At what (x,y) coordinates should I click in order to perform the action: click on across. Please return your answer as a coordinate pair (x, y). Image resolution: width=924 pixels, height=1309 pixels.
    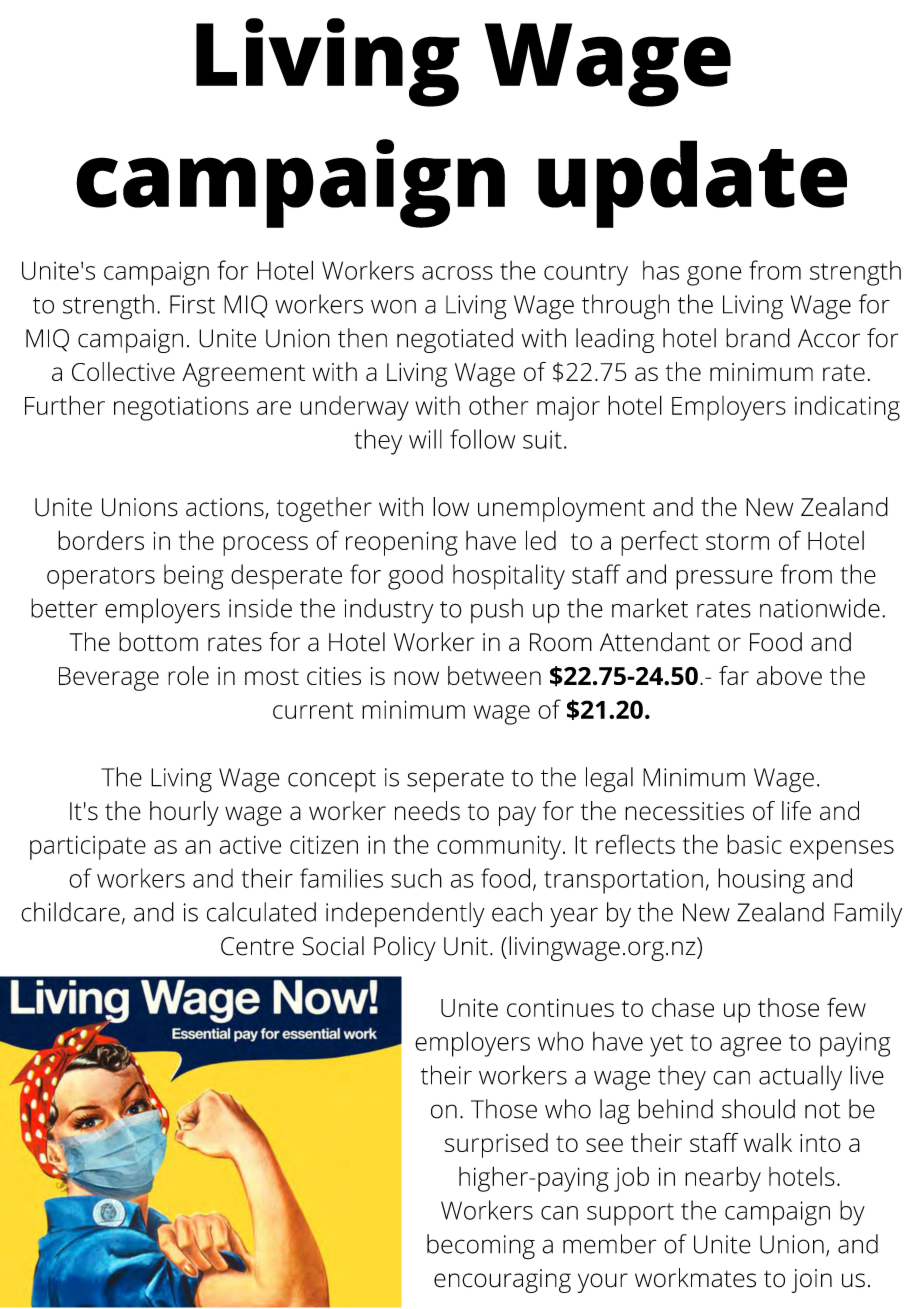
    Looking at the image, I should click on (457, 273).
